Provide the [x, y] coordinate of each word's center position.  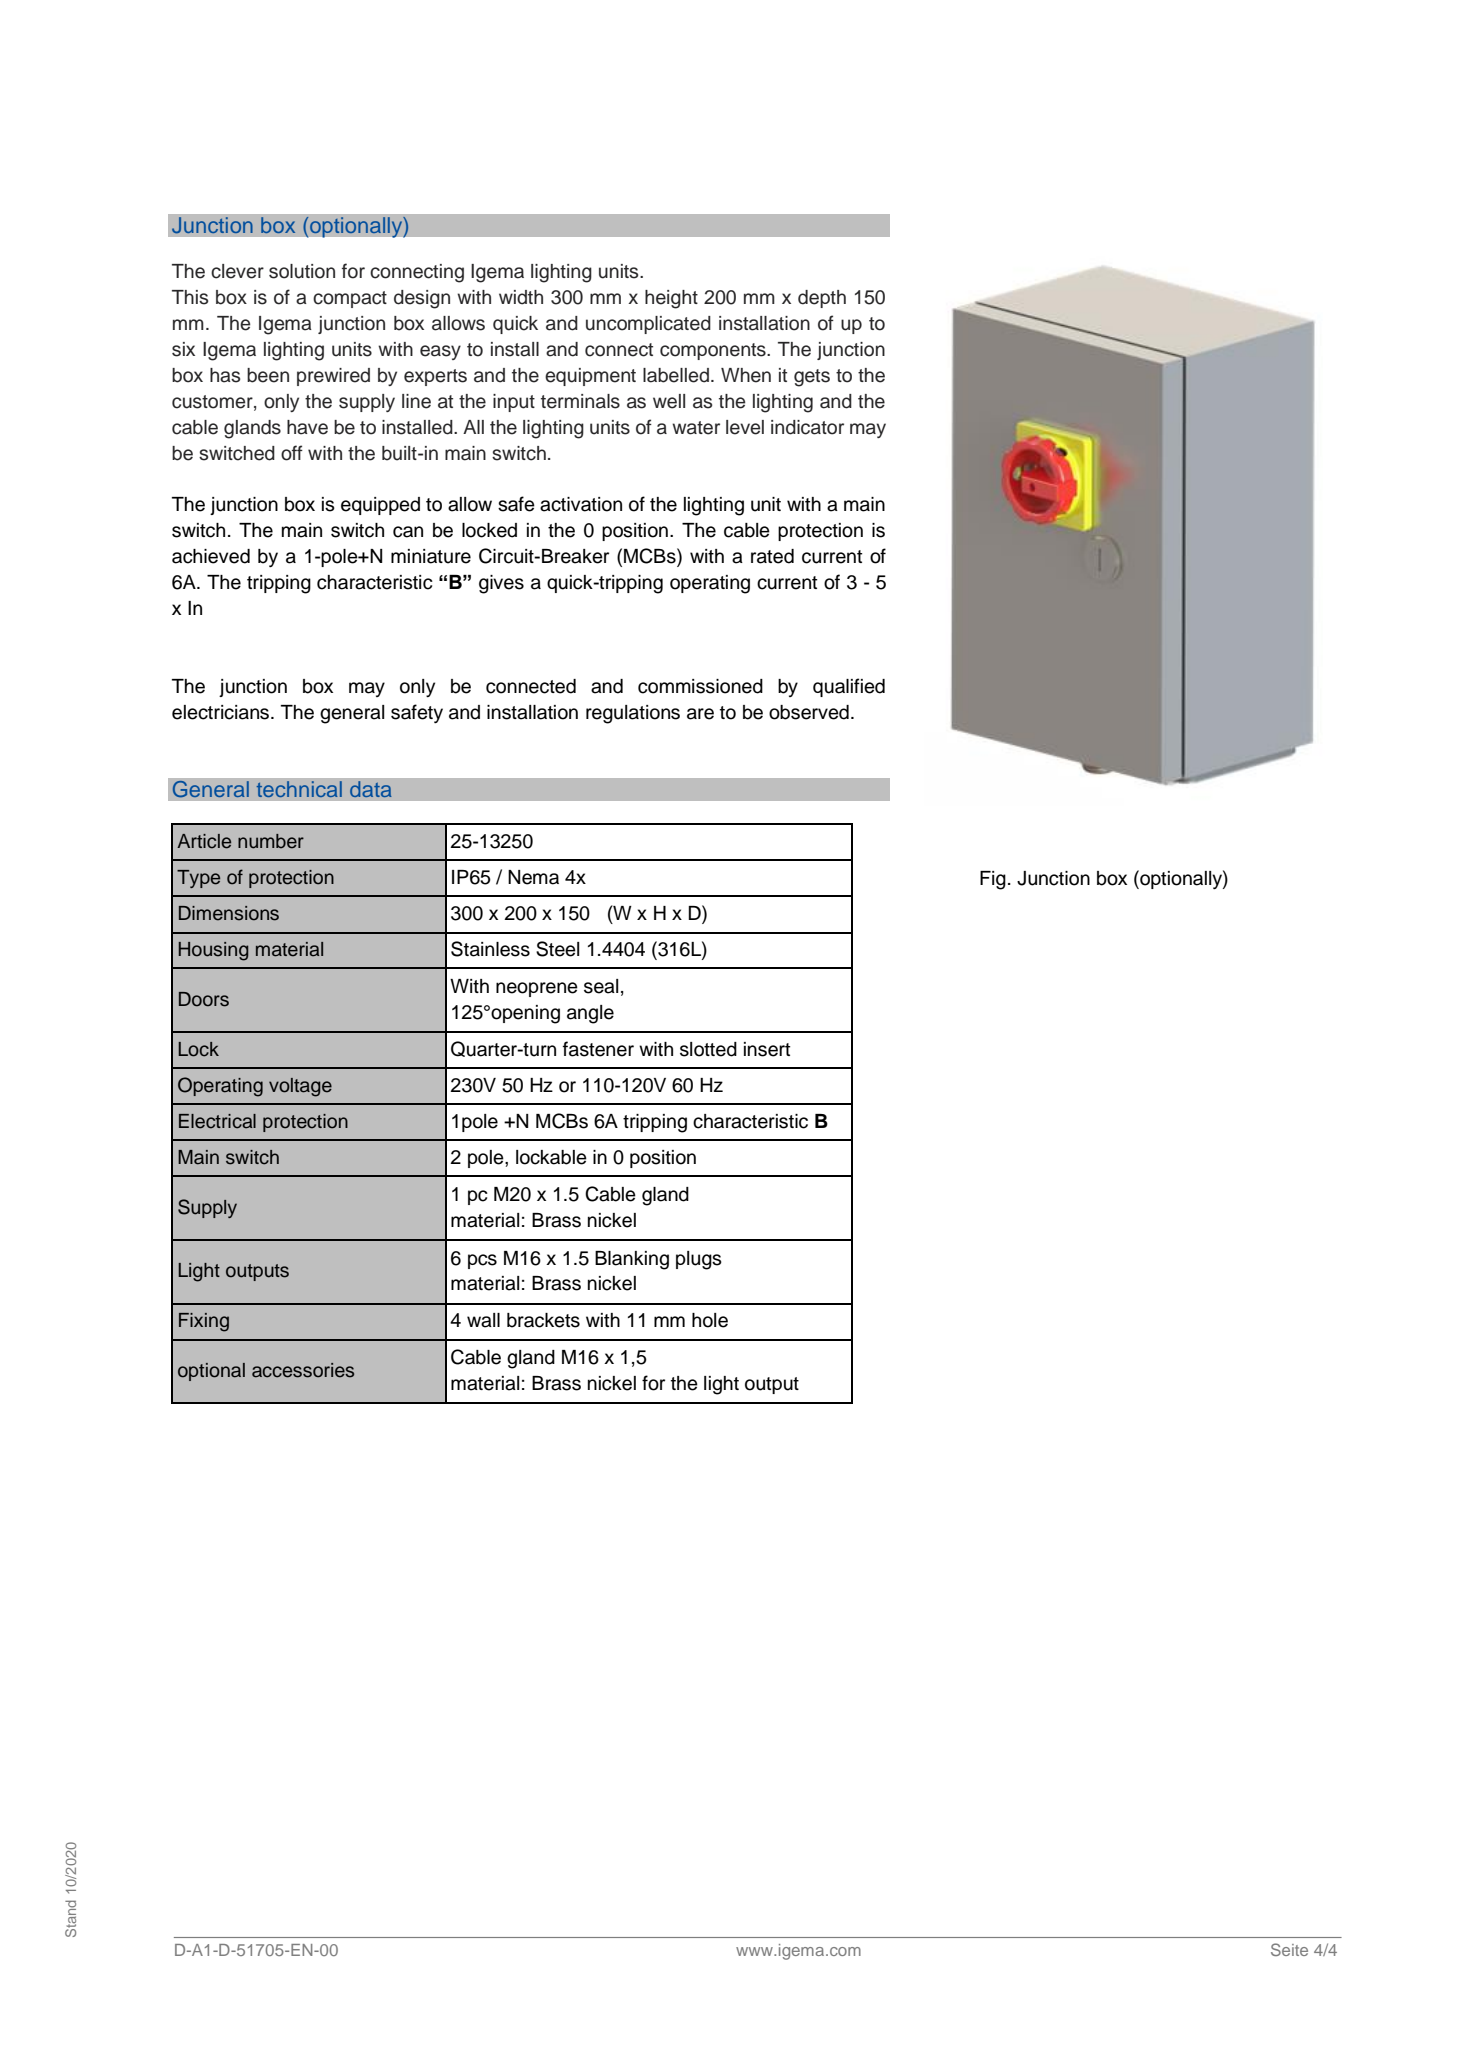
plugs [699, 1260]
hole [710, 1320]
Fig [993, 880]
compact [350, 299]
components [714, 351]
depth [822, 299]
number [271, 841]
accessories [303, 1370]
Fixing [204, 1322]
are [700, 714]
